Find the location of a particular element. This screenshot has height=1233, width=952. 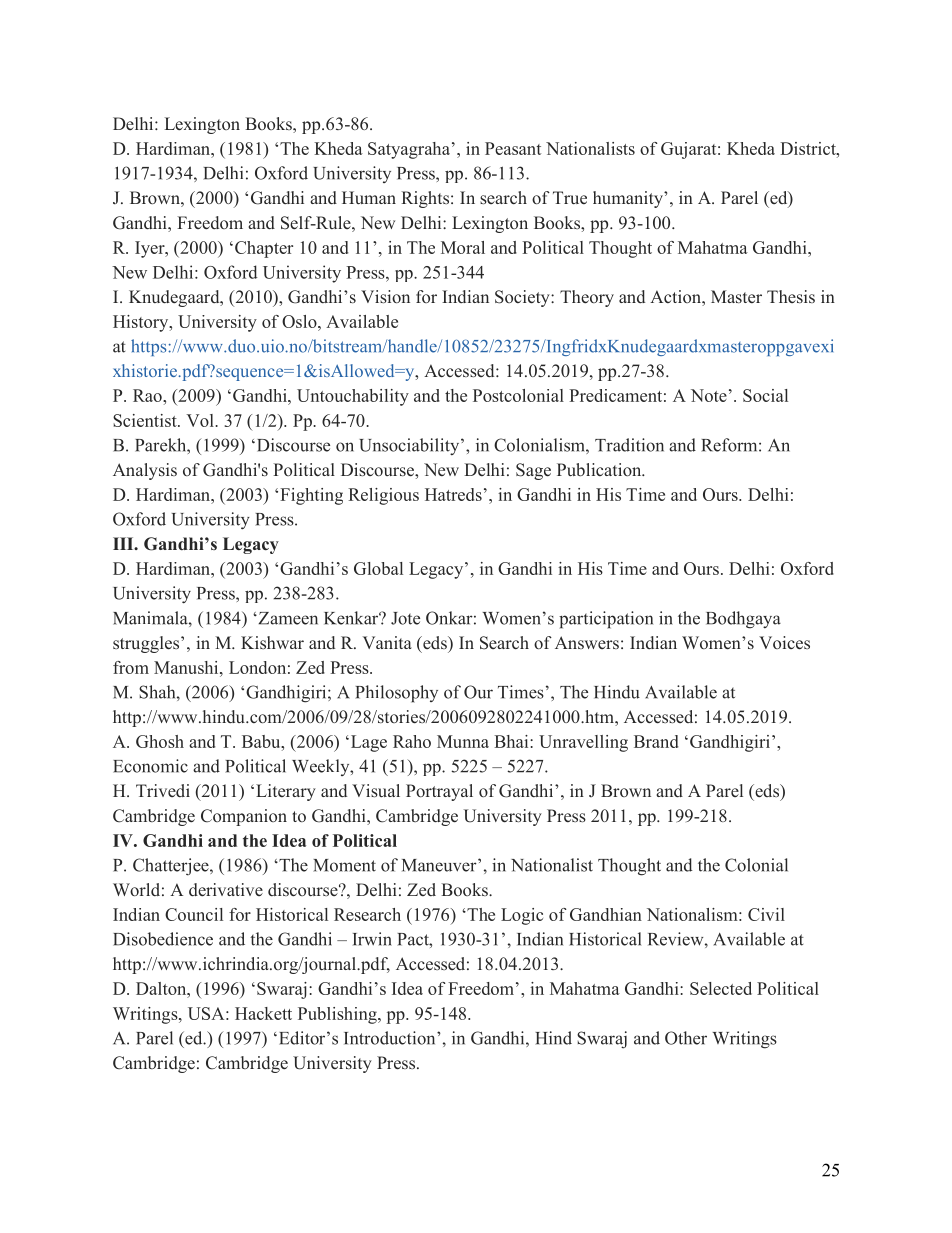

Hackett is located at coordinates (263, 1013).
